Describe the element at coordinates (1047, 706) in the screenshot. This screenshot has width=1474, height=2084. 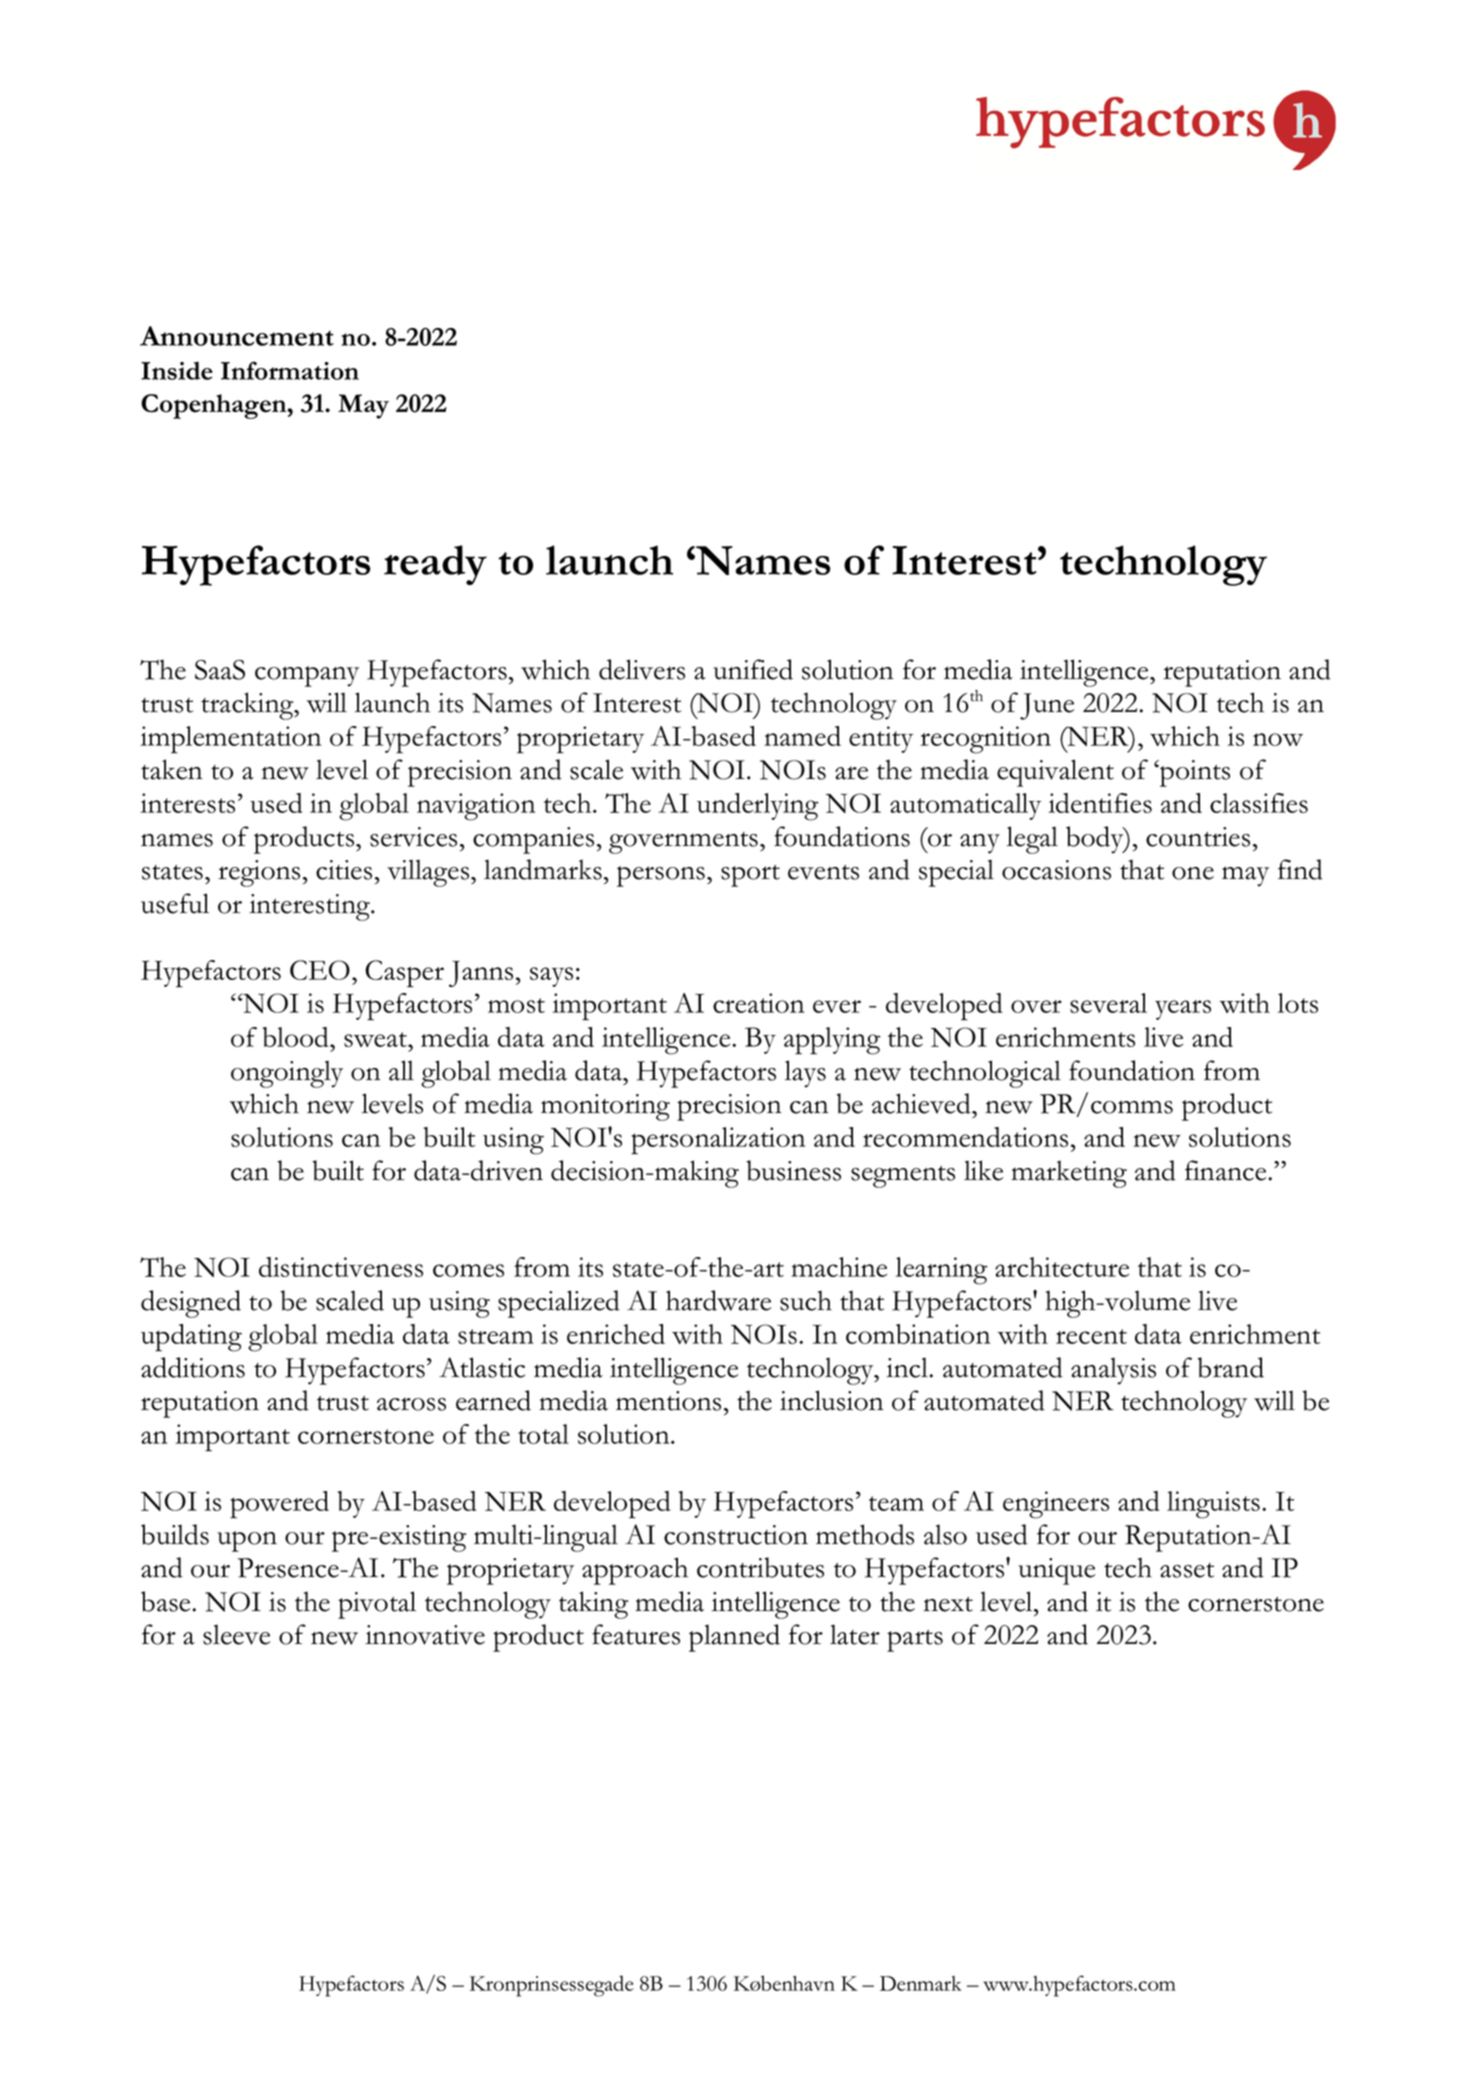
I see `June` at that location.
